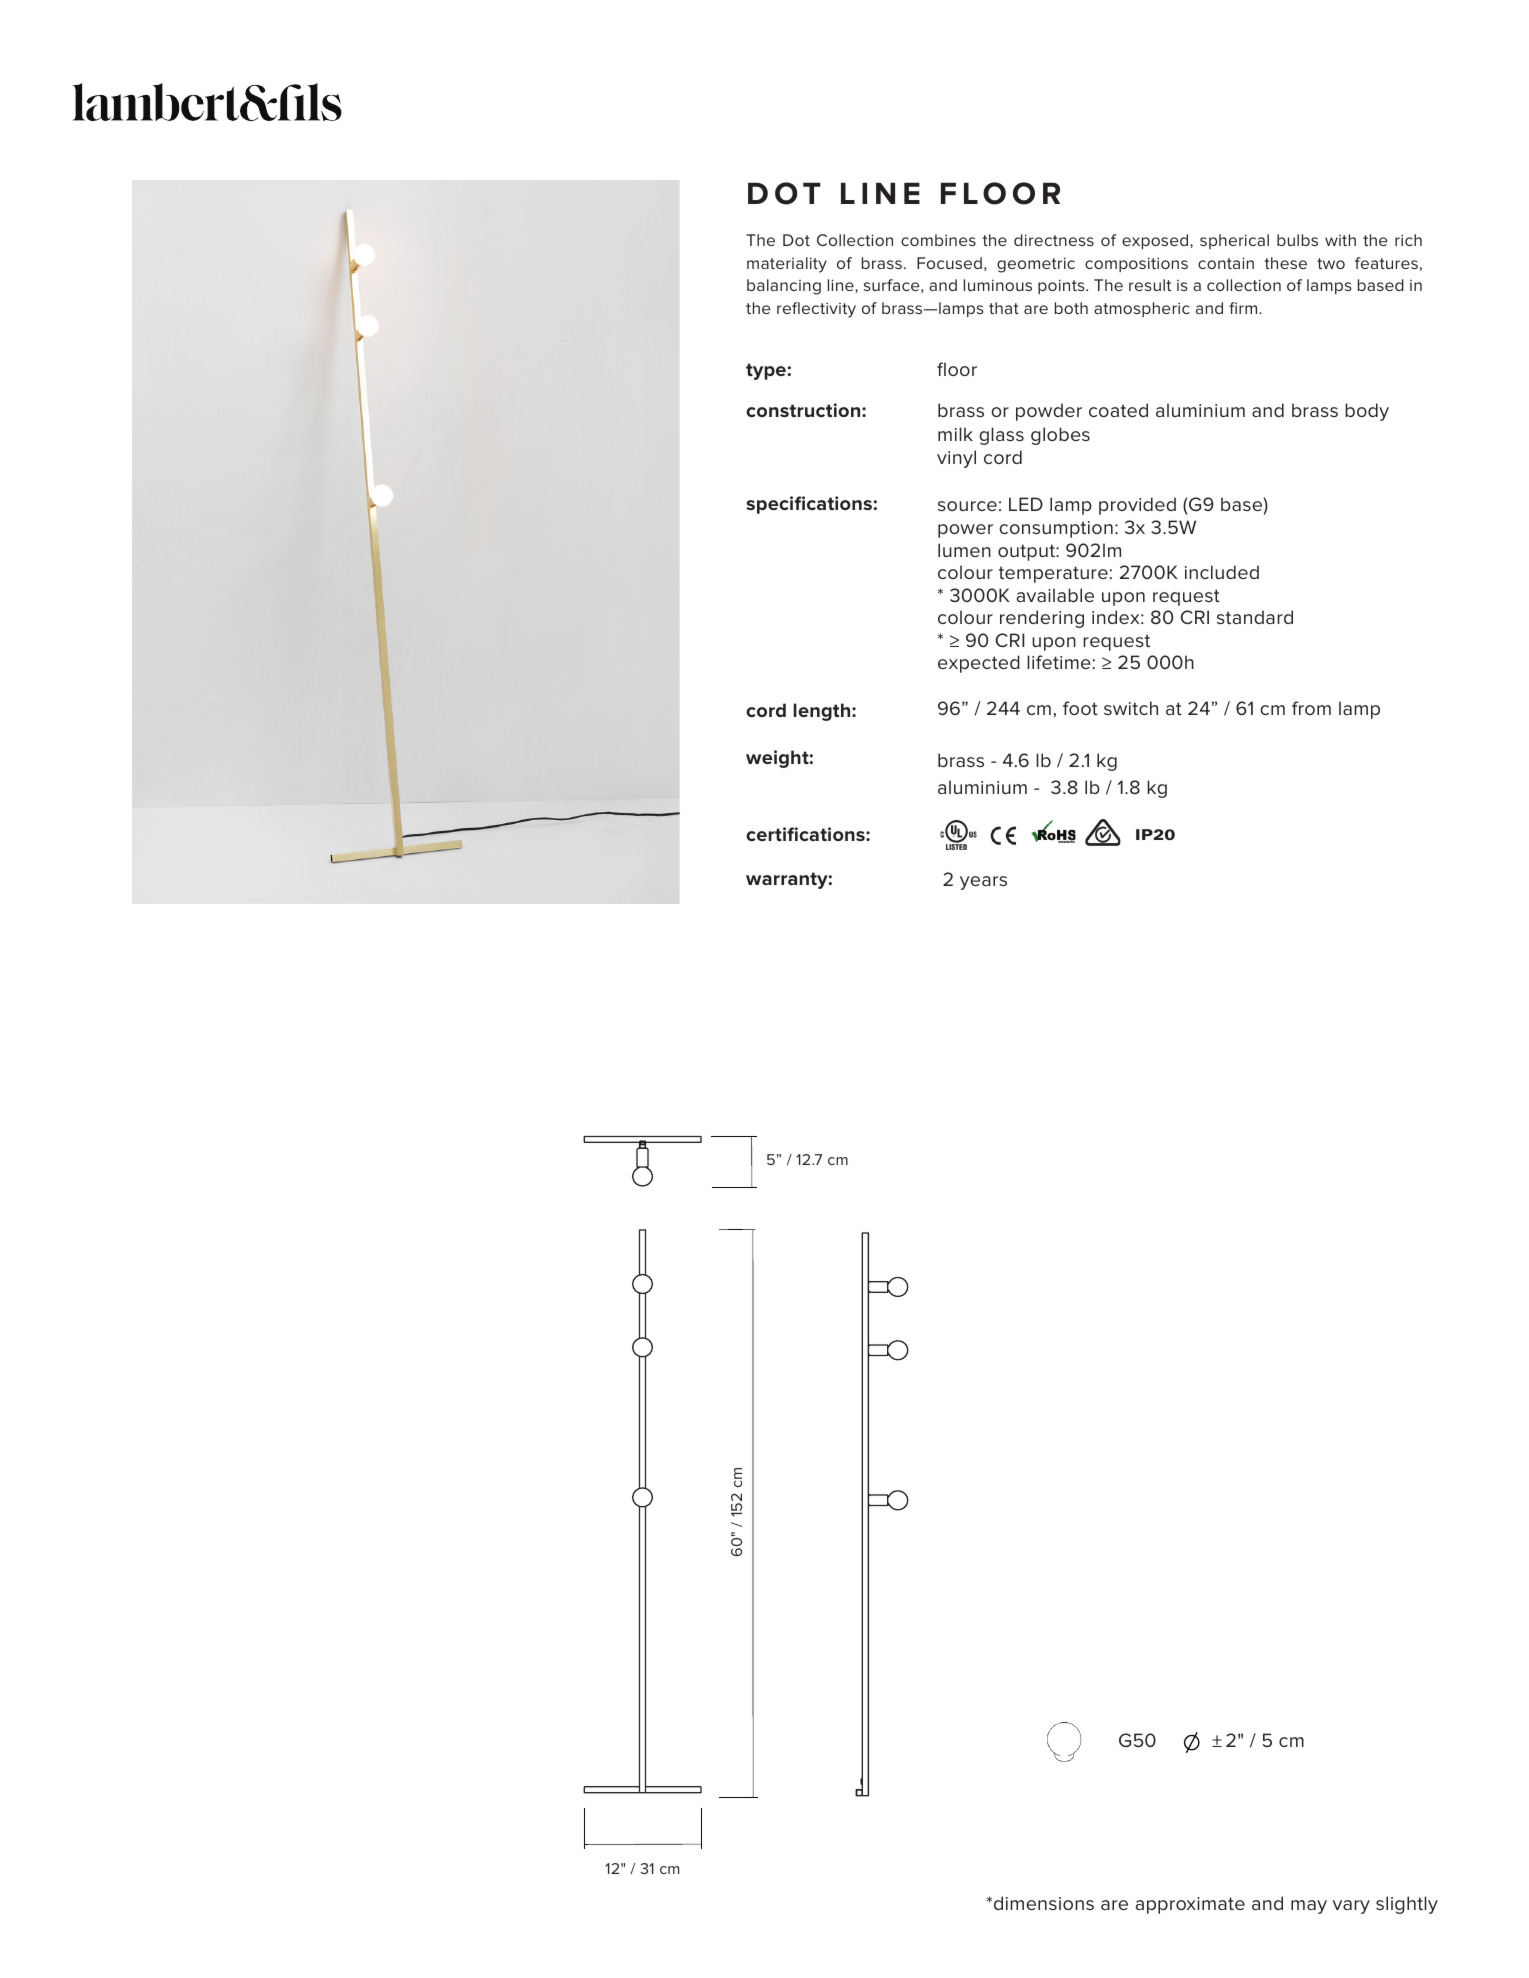 This screenshot has width=1529, height=1978. What do you see at coordinates (1071, 308) in the screenshot?
I see `both` at bounding box center [1071, 308].
